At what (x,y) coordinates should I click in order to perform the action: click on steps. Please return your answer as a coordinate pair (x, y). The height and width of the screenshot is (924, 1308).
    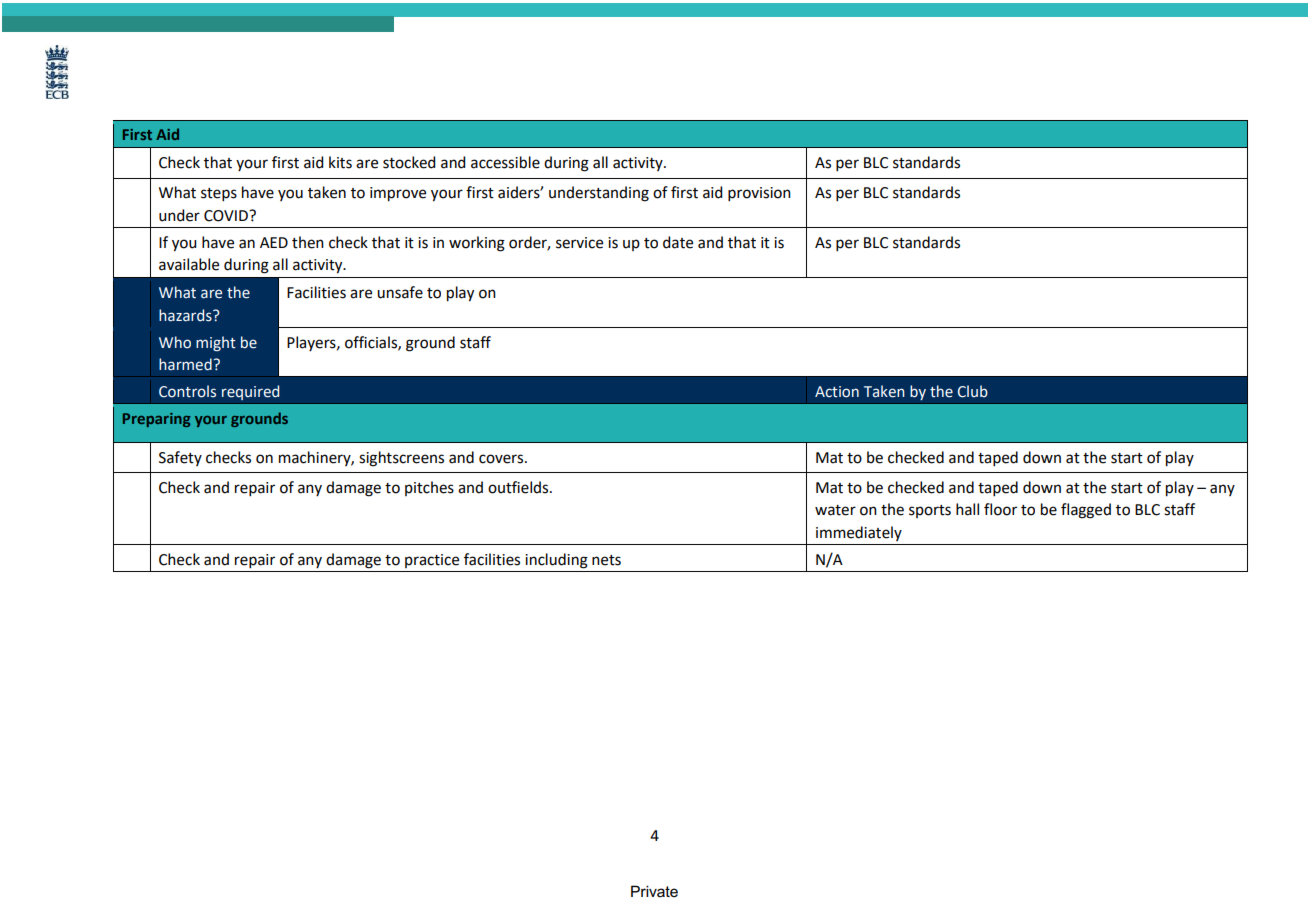
    Looking at the image, I should click on (219, 194).
